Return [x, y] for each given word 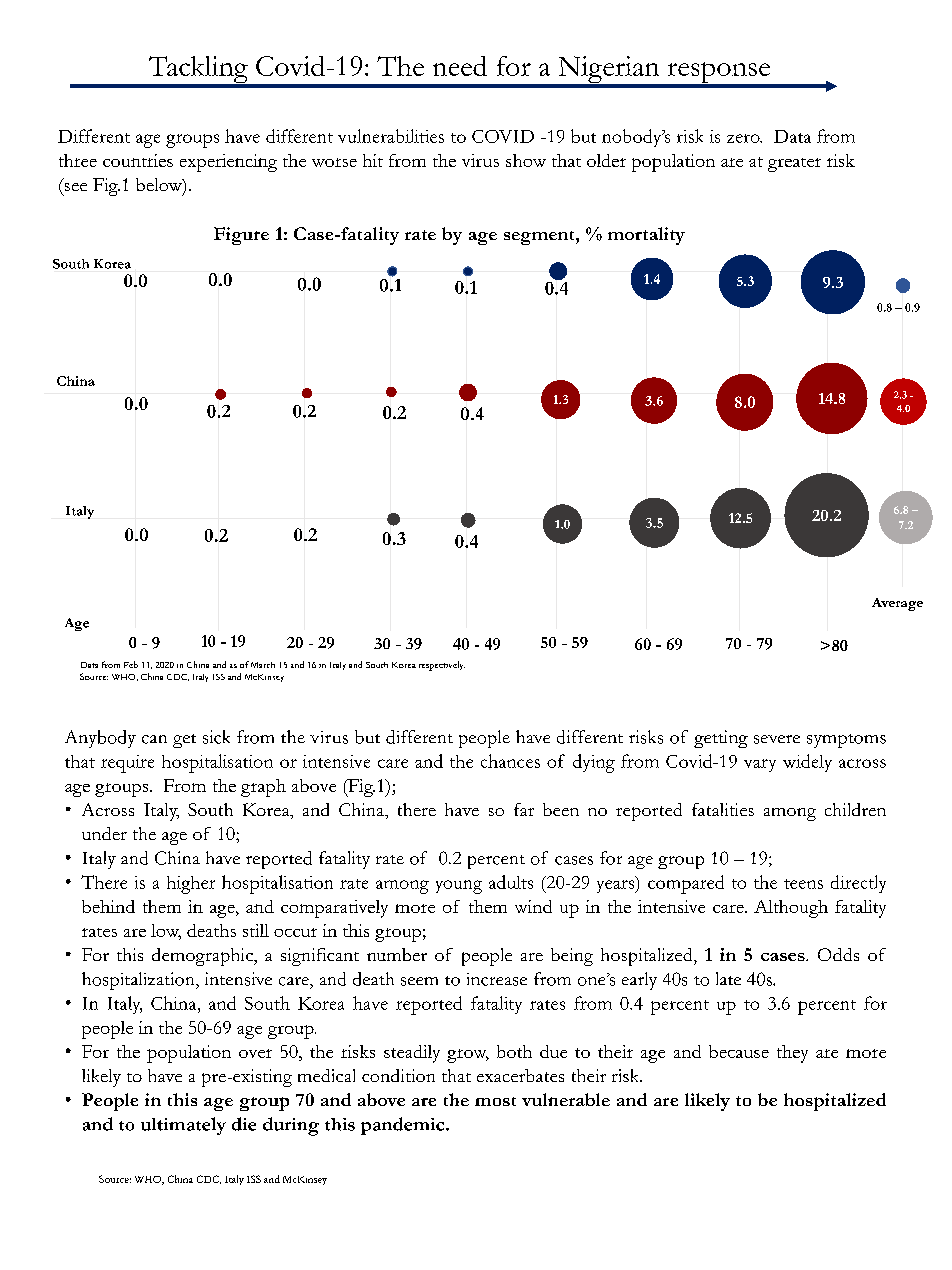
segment [540, 238]
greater [794, 165]
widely [807, 763]
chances [510, 761]
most [495, 1101]
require [127, 764]
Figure [241, 236]
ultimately [183, 1126]
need [460, 66]
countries [138, 160]
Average [897, 604]
